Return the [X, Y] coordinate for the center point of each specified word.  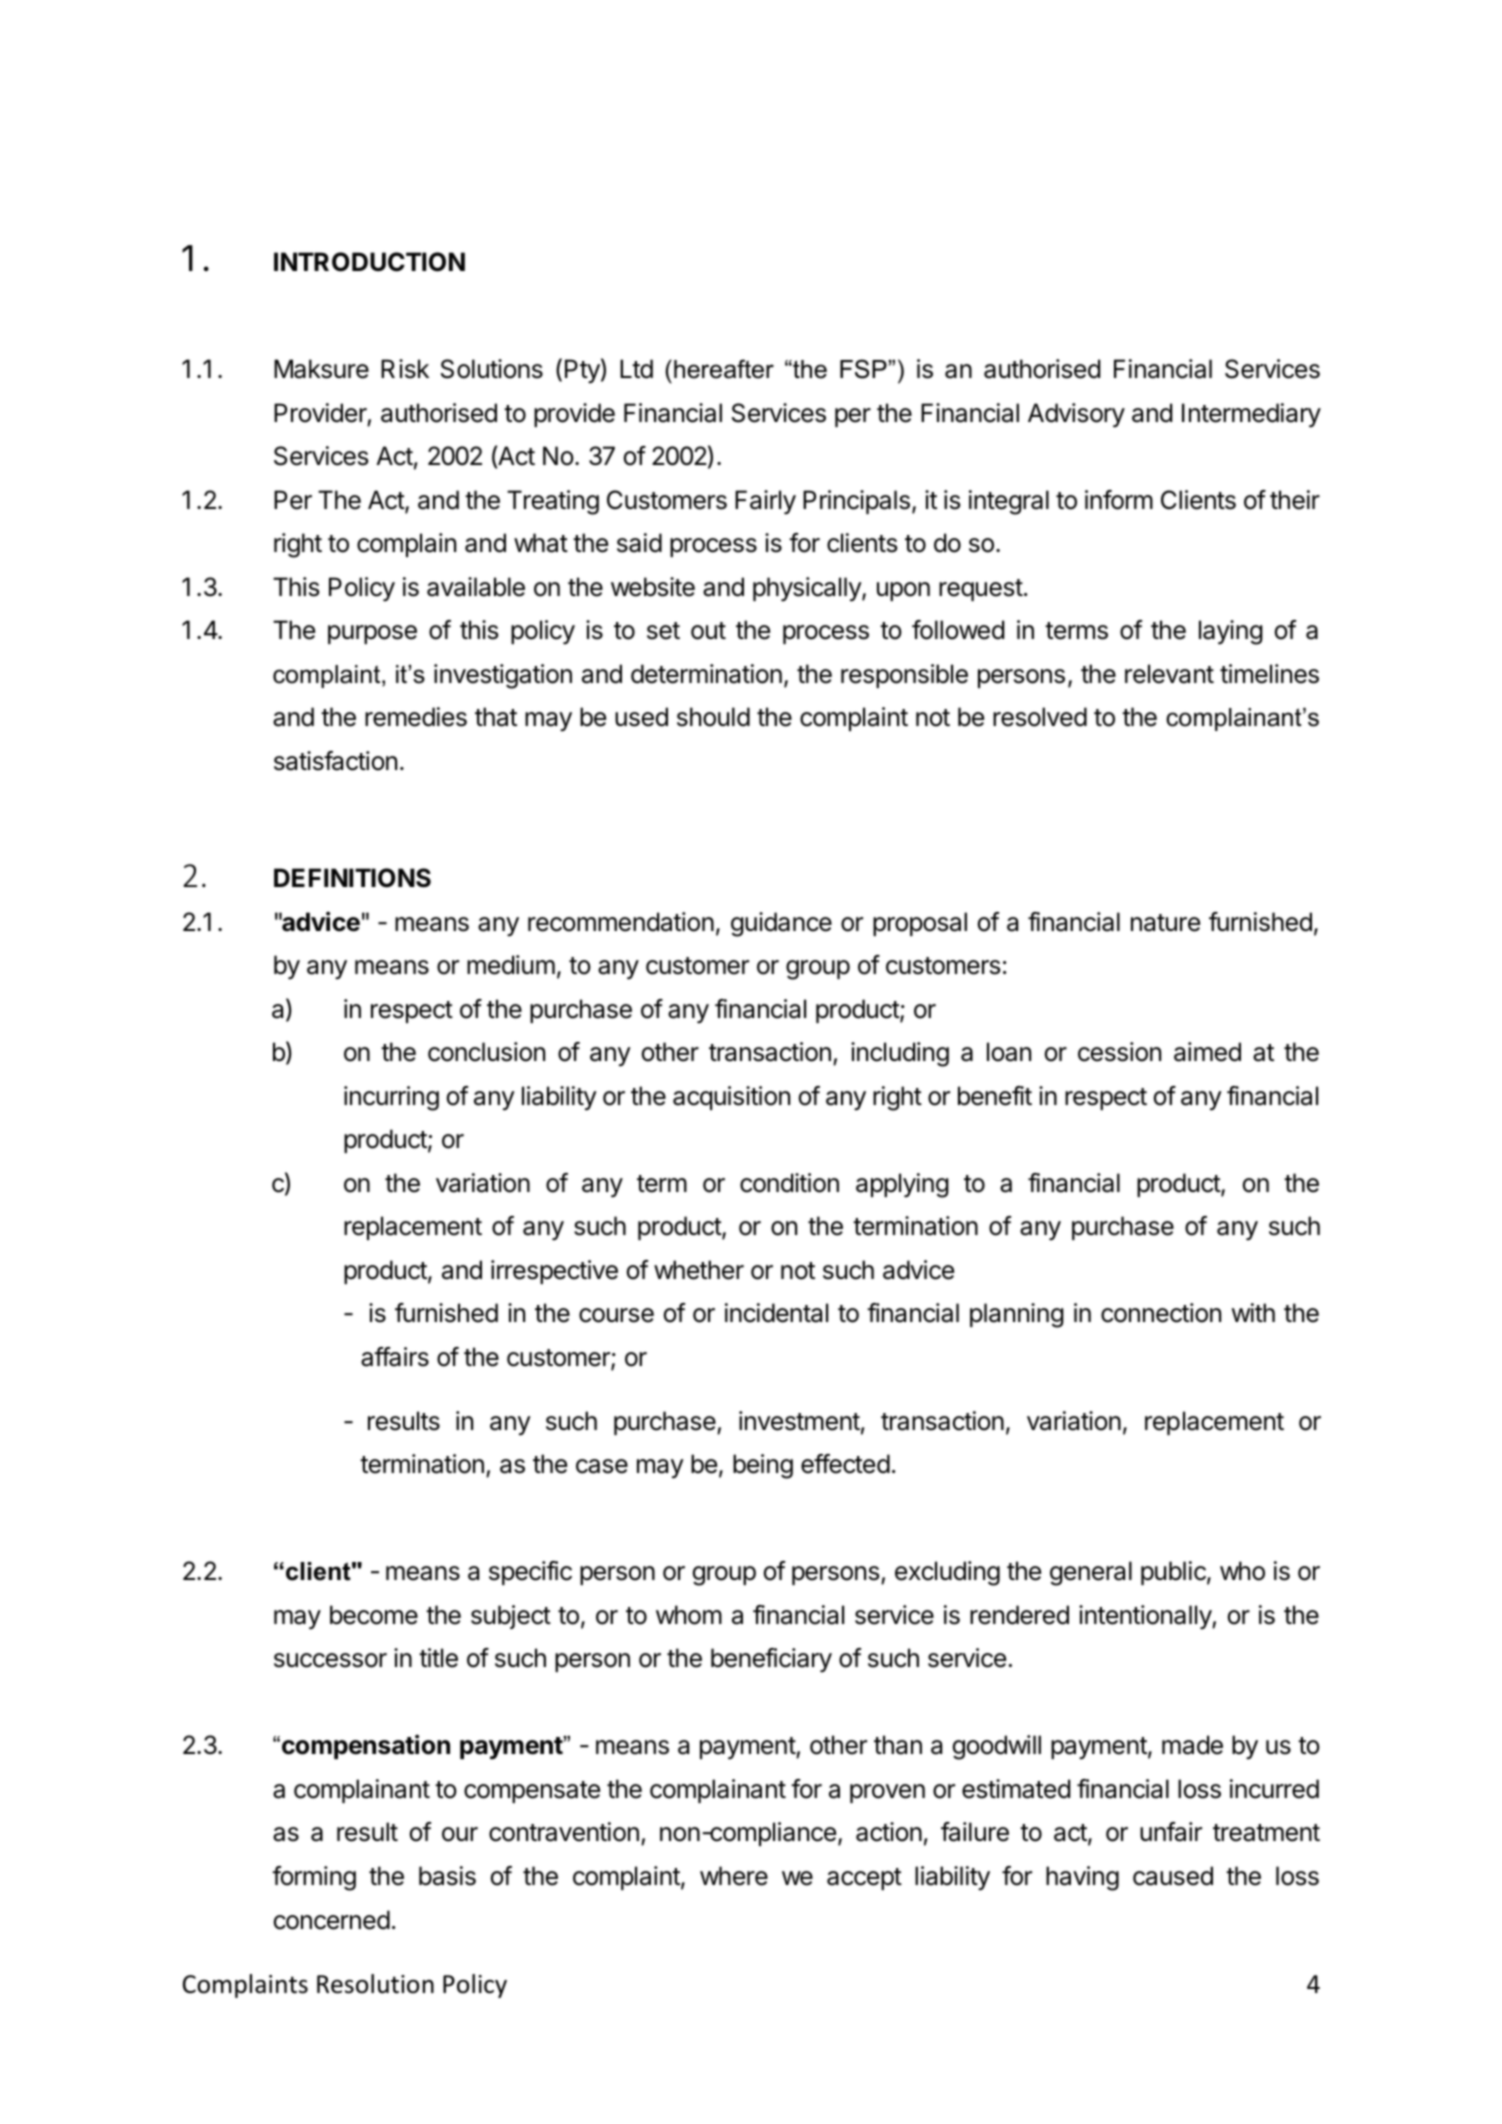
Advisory [1076, 415]
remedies [416, 717]
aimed [1207, 1052]
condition [789, 1183]
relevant [1169, 674]
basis [447, 1876]
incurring [391, 1098]
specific [530, 1573]
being [763, 1466]
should [713, 717]
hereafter [724, 369]
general [1091, 1573]
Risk [405, 369]
